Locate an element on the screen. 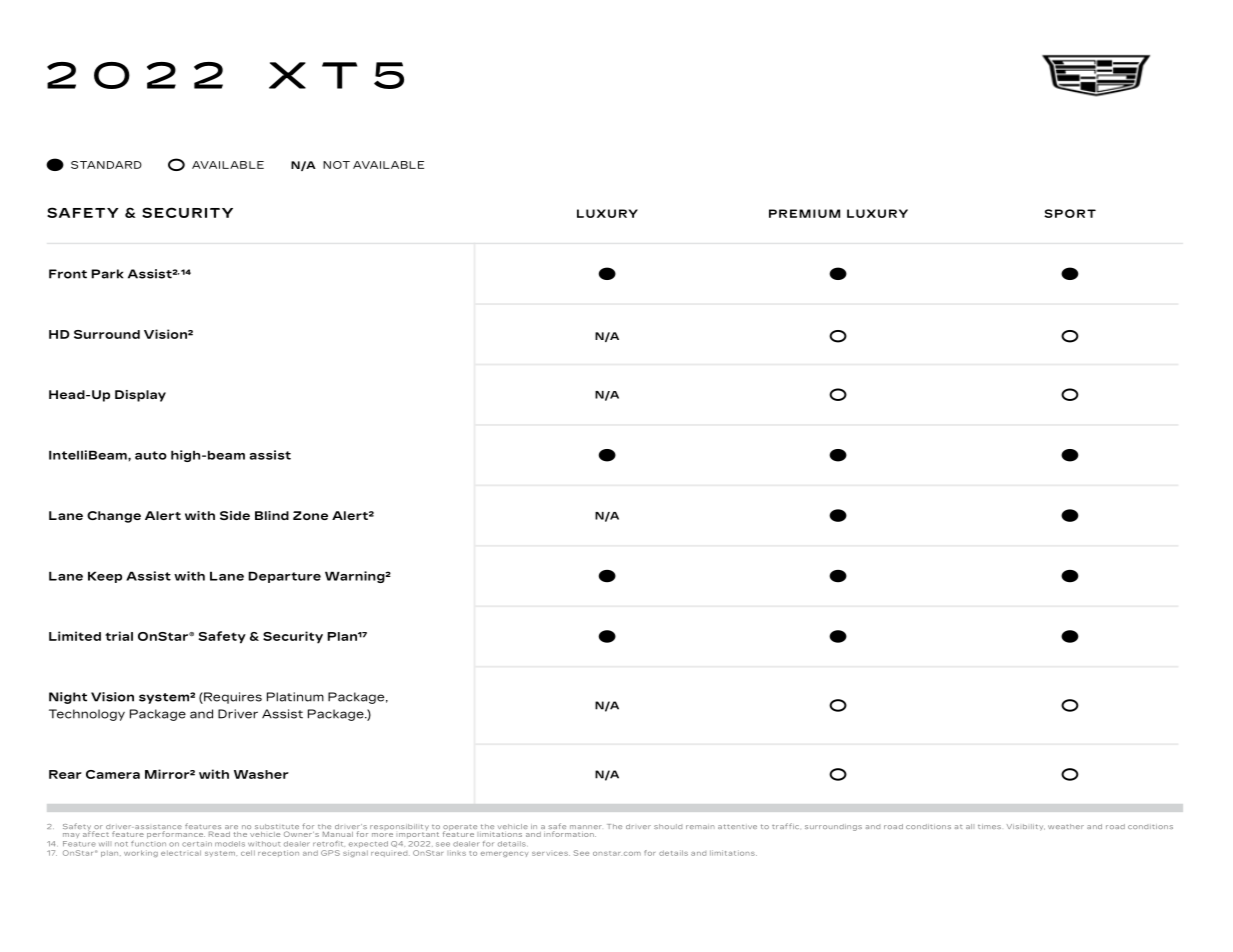 This screenshot has height=952, width=1233. Side is located at coordinates (235, 515).
